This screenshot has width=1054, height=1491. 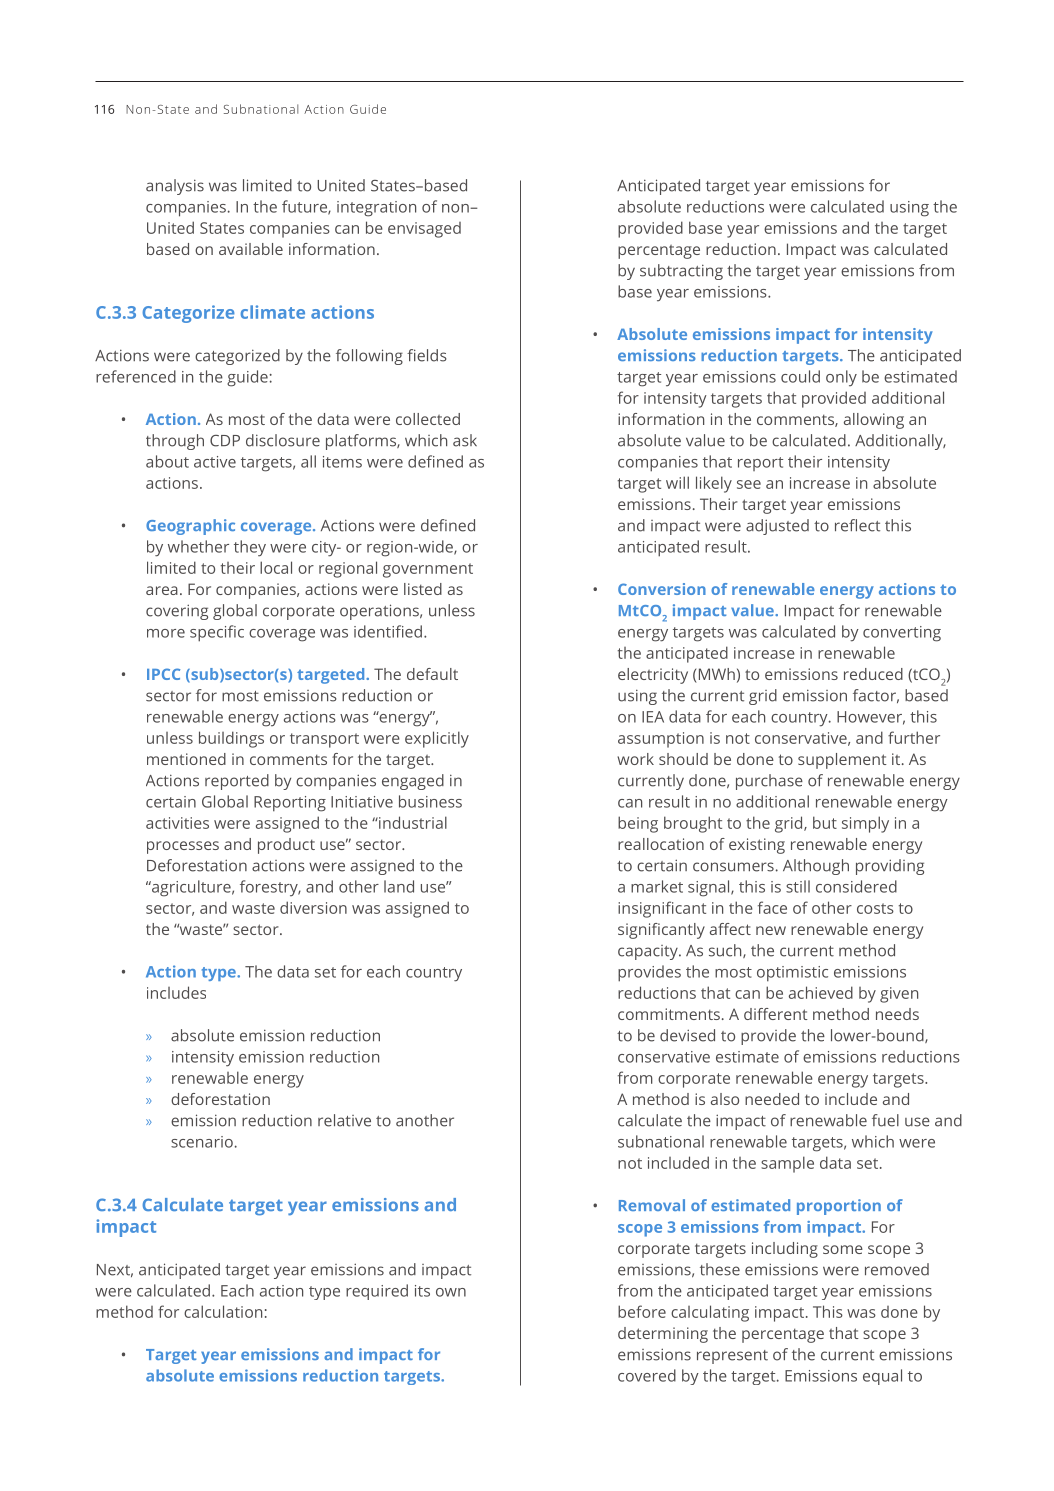 I want to click on mentioned, so click(x=186, y=759).
